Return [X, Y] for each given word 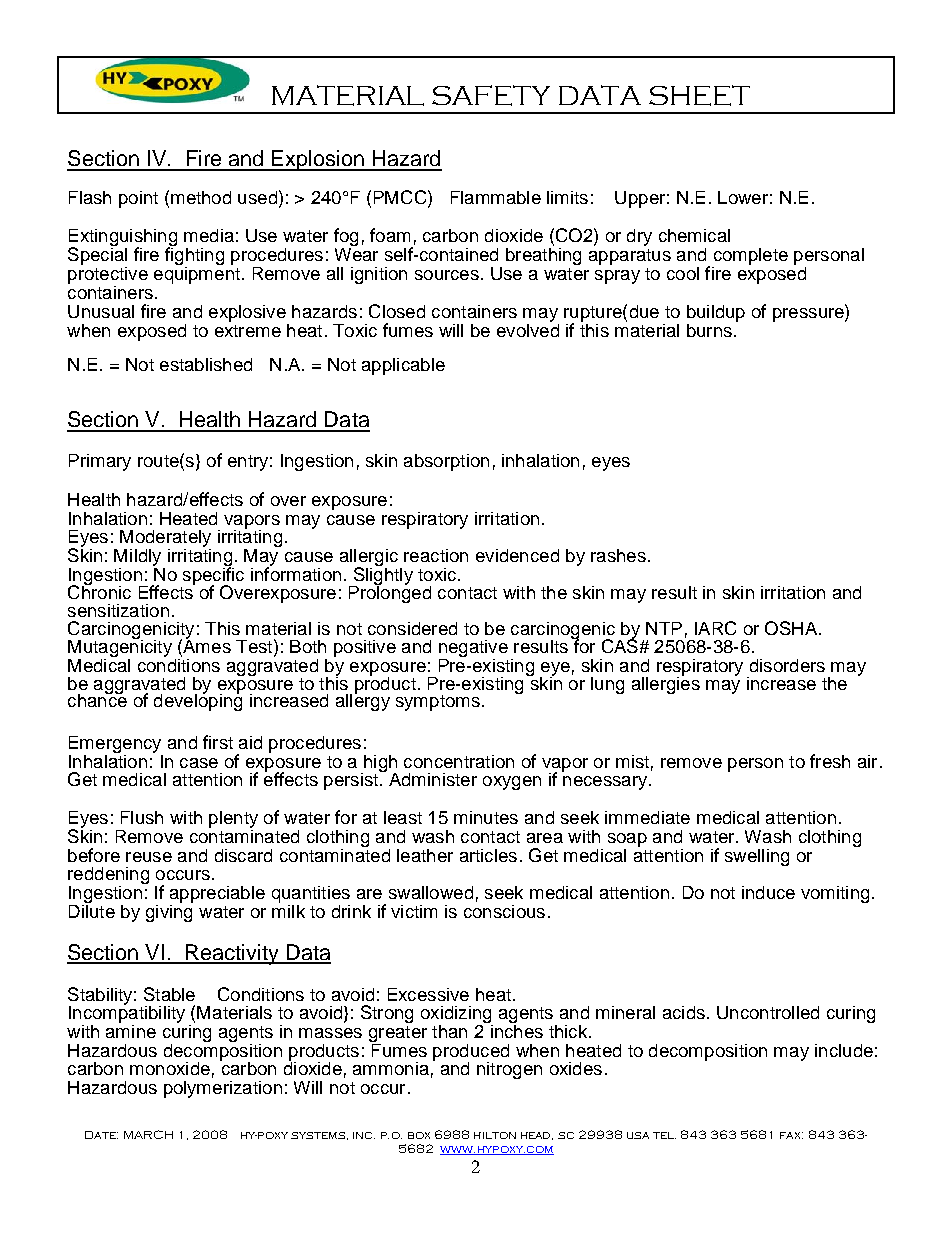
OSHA [792, 628]
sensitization [118, 610]
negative [473, 650]
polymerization [223, 1089]
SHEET [699, 95]
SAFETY [491, 95]
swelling [757, 857]
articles [488, 855]
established [206, 364]
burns [709, 330]
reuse [149, 857]
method [201, 197]
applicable [403, 366]
